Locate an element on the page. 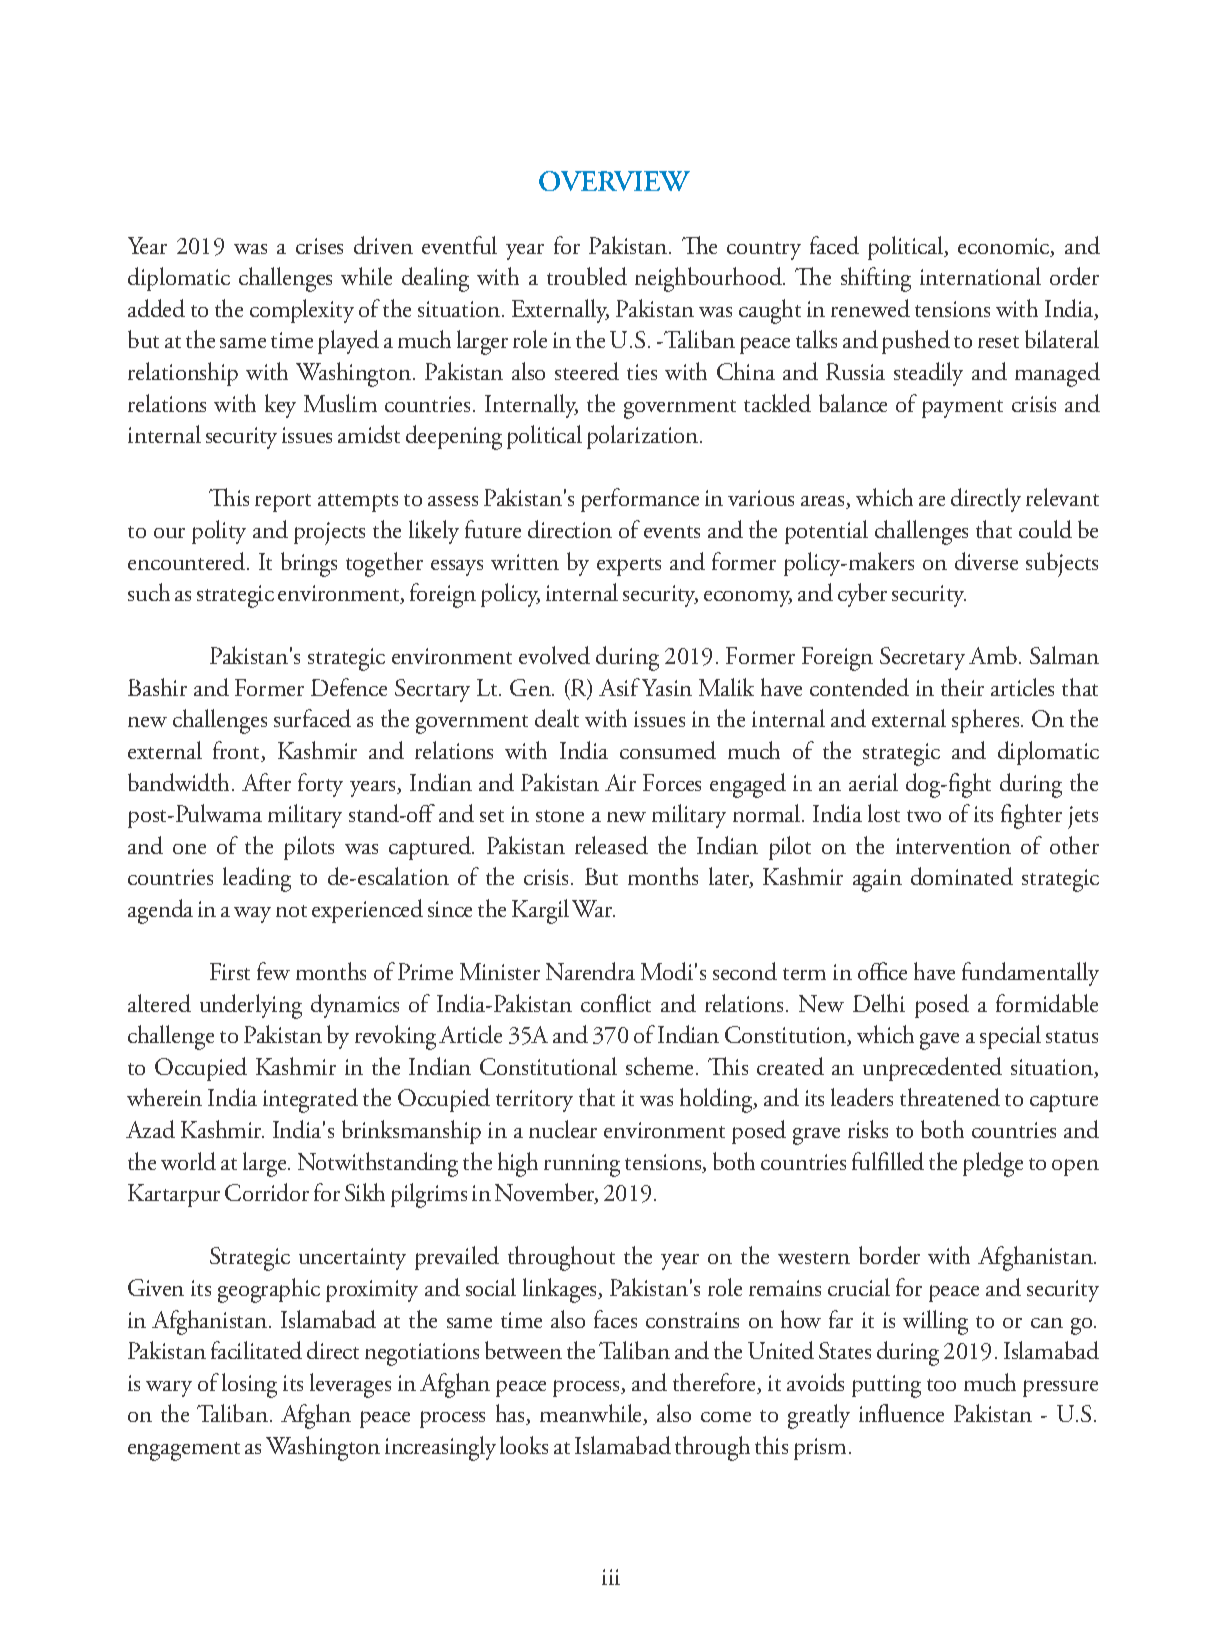  released is located at coordinates (611, 845).
